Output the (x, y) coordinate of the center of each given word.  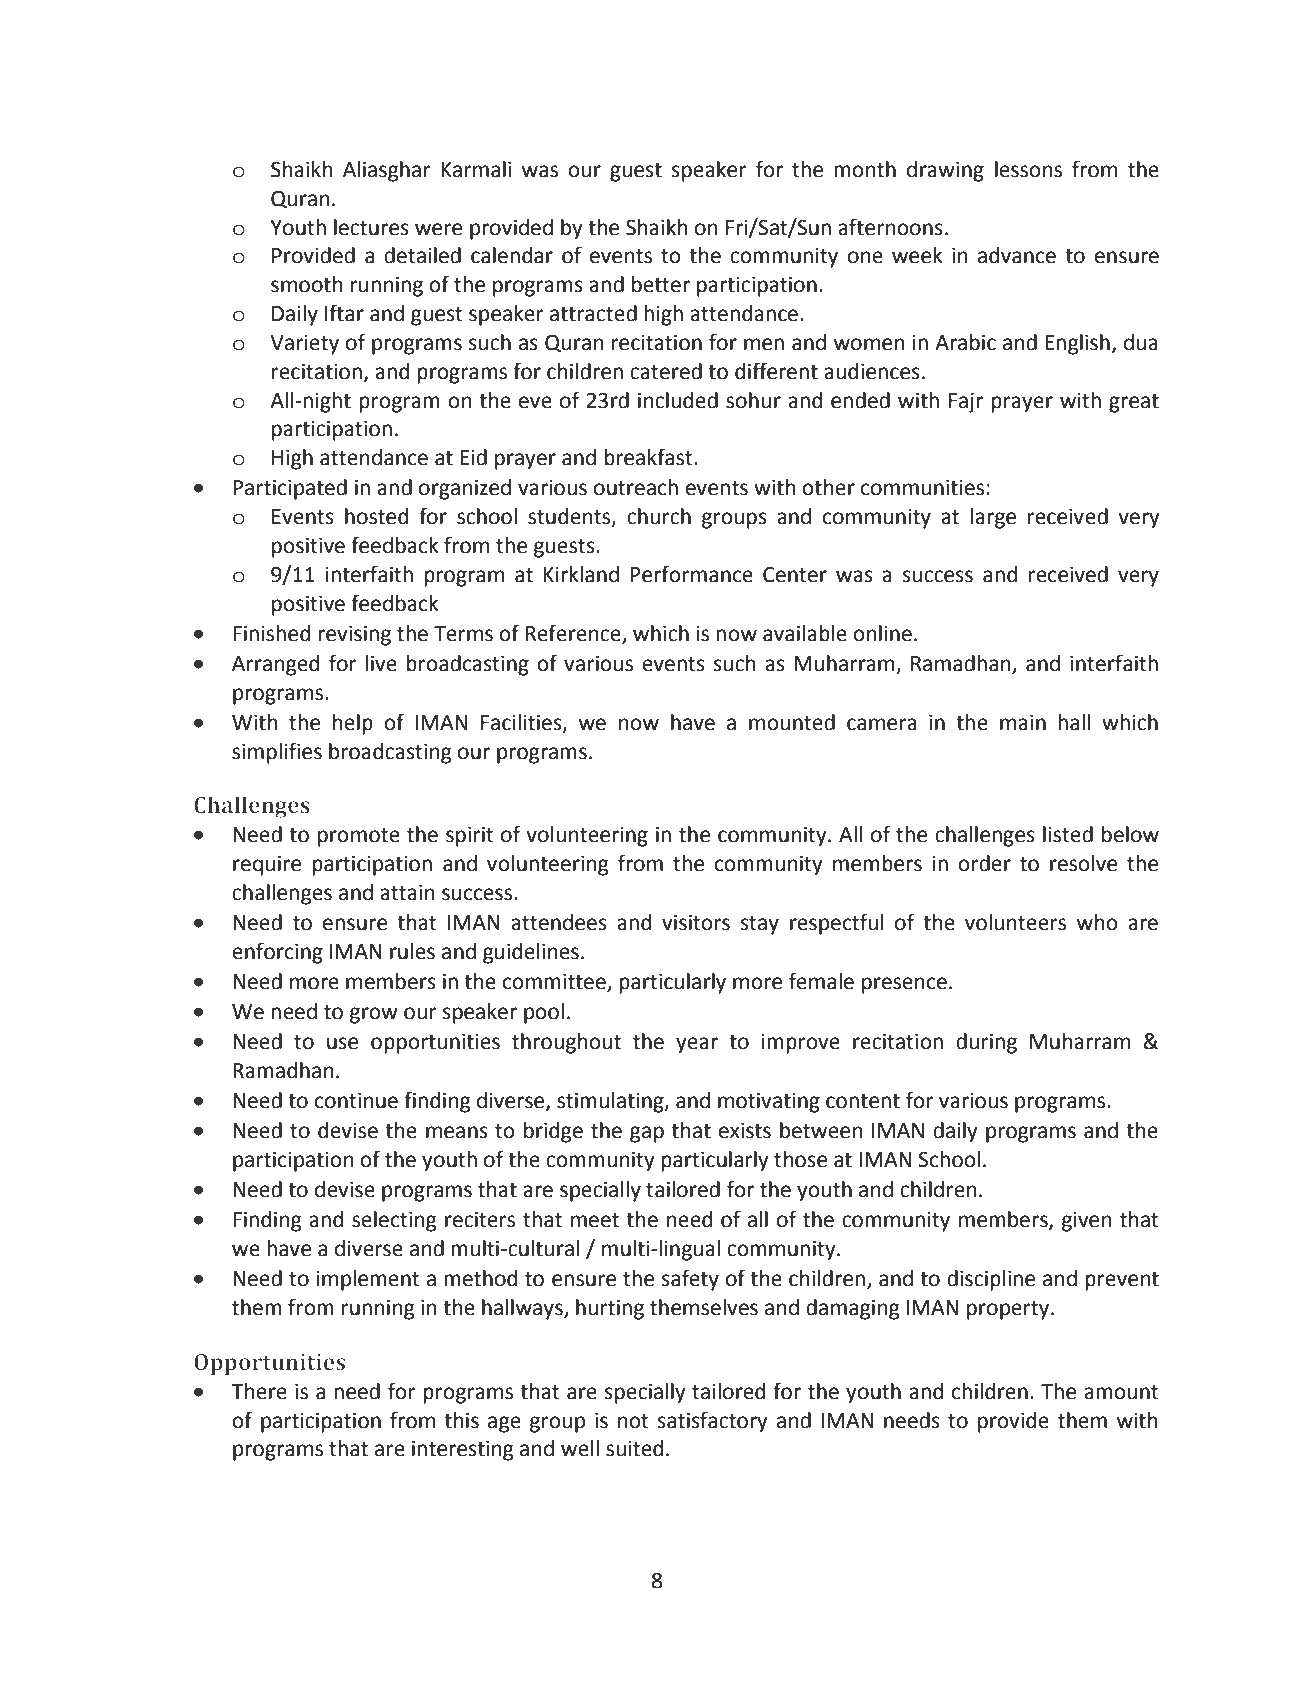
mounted (792, 722)
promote (359, 837)
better (661, 284)
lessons (1028, 169)
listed (1068, 834)
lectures (371, 227)
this (461, 1420)
